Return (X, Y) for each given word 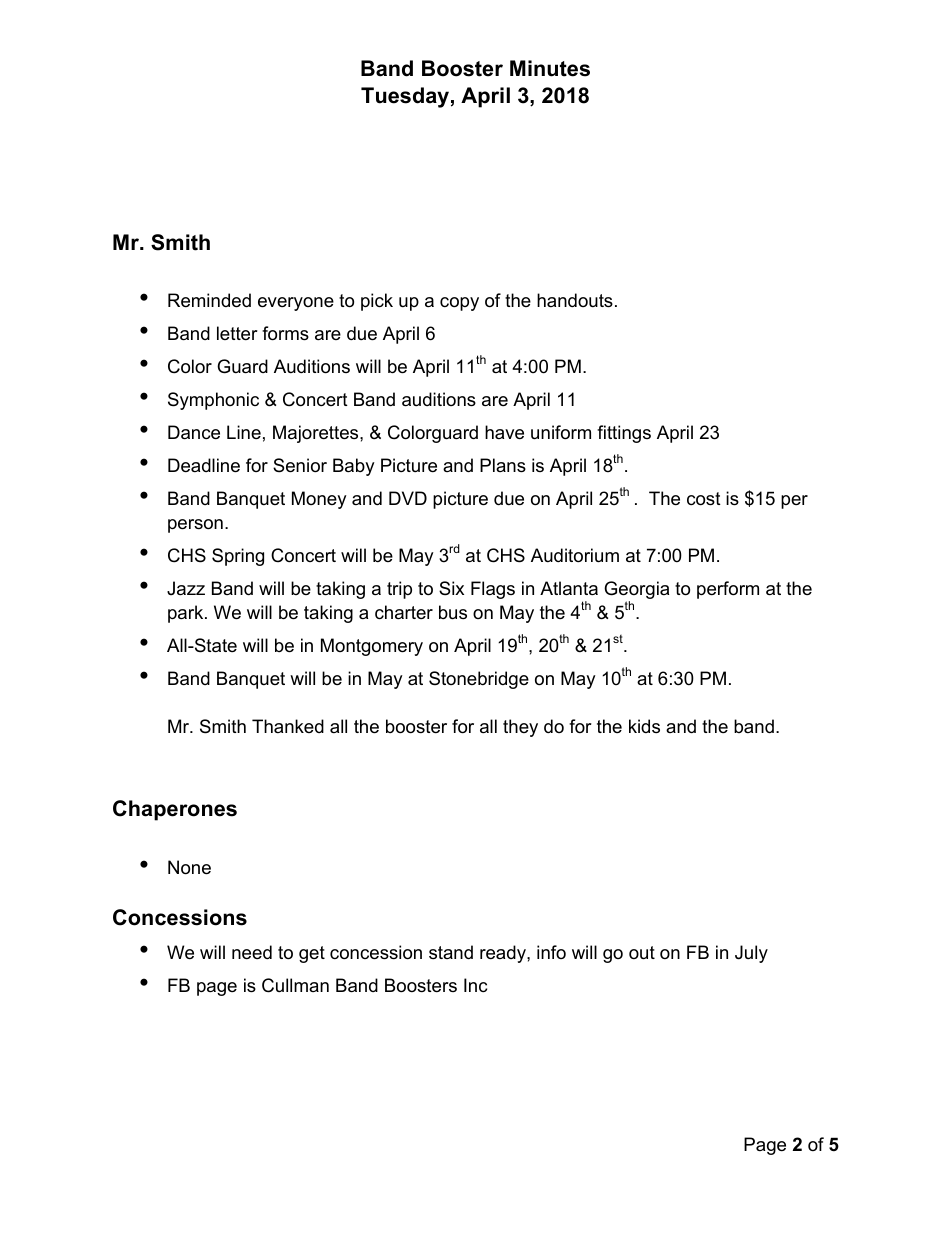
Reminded (209, 300)
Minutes (550, 68)
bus (453, 612)
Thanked (288, 726)
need (252, 952)
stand (451, 952)
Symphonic (213, 401)
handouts (575, 300)
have (504, 432)
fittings (624, 434)
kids (644, 726)
